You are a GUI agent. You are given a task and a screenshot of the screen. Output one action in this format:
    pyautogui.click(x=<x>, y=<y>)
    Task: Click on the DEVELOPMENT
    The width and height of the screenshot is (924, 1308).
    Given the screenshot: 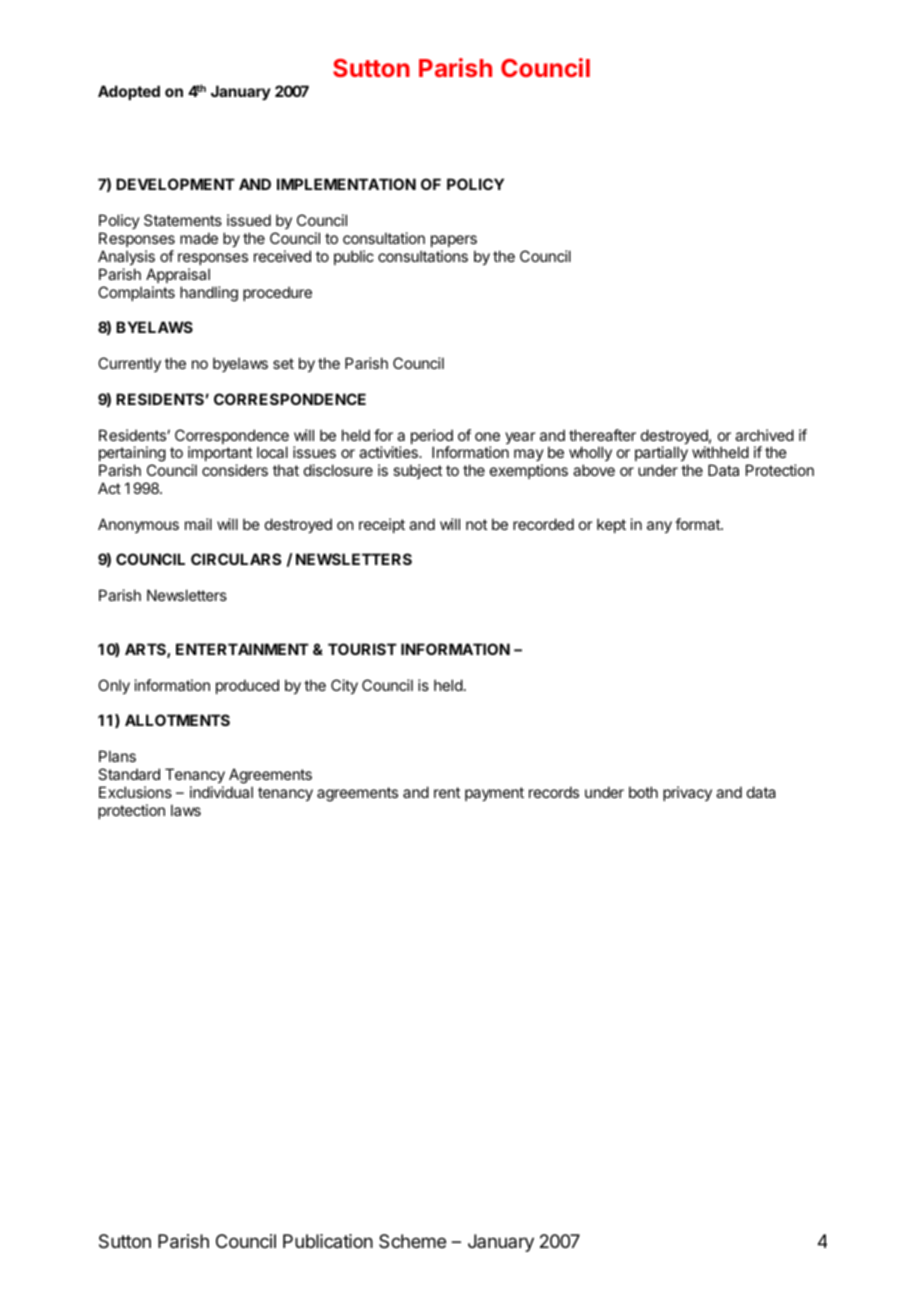 What is the action you would take?
    pyautogui.click(x=175, y=184)
